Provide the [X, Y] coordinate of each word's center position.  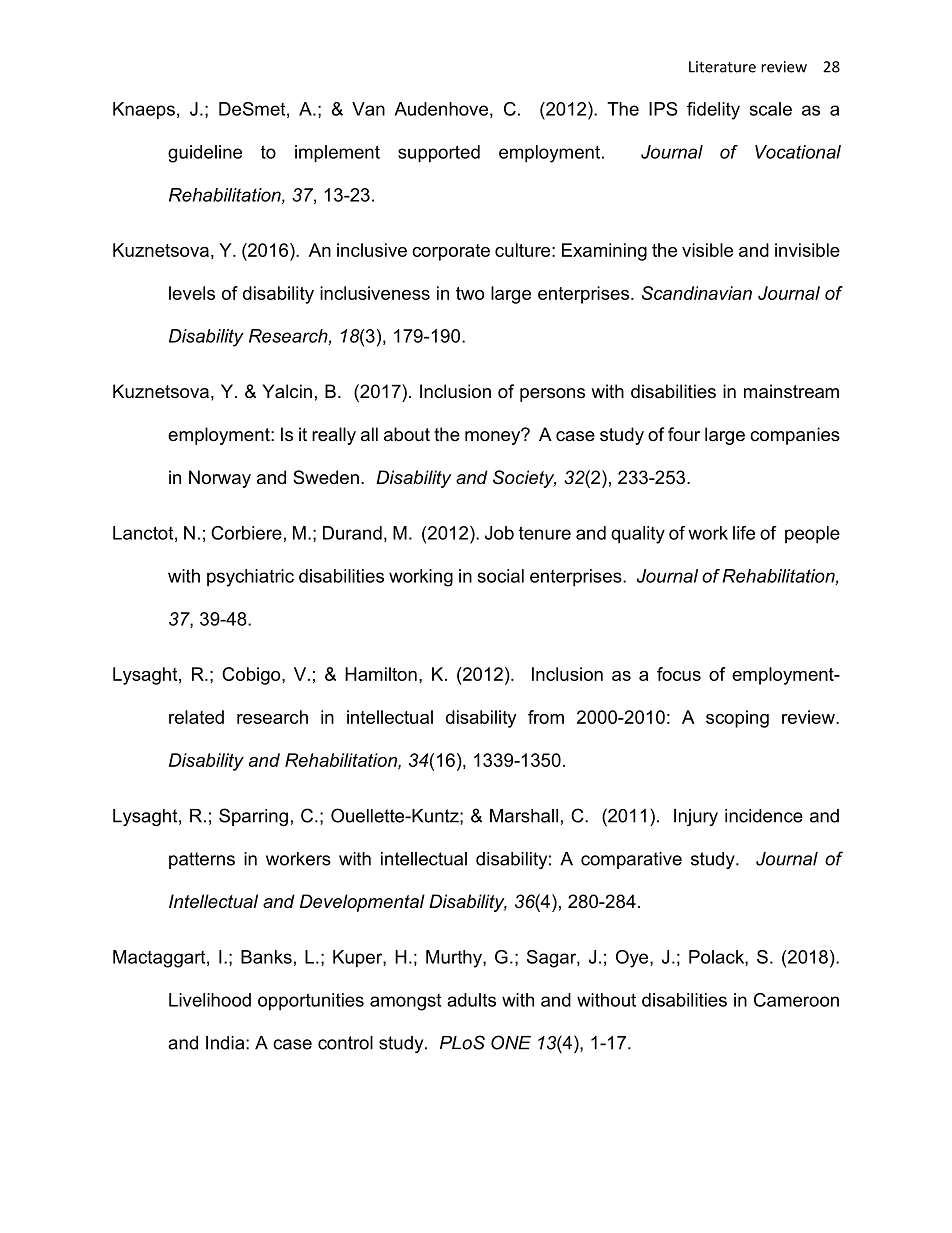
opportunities [311, 1002]
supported [439, 154]
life [744, 533]
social [501, 576]
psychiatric [250, 578]
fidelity [713, 111]
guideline [205, 154]
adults [471, 1000]
